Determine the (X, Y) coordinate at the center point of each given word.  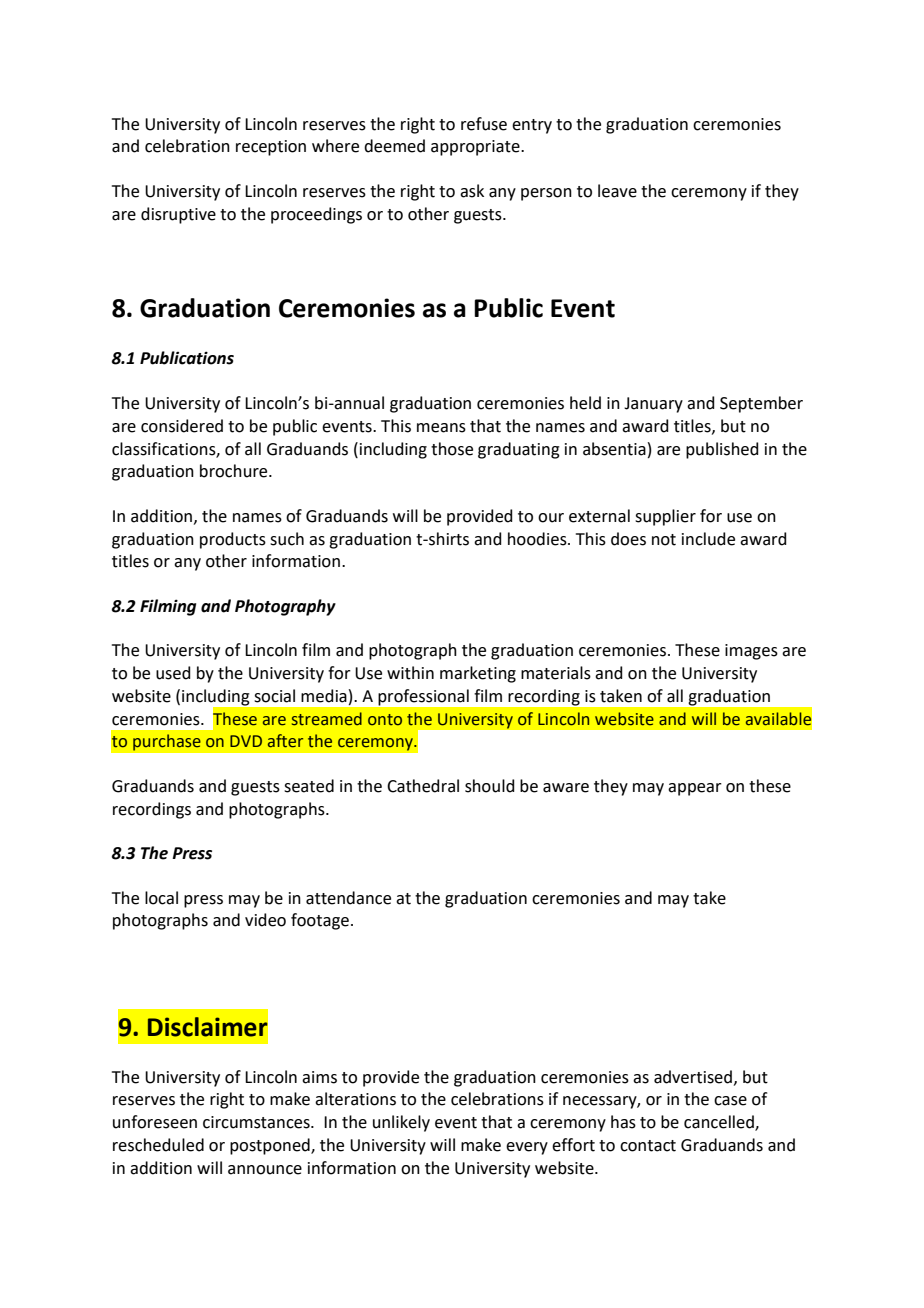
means (441, 428)
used (173, 673)
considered (182, 426)
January (653, 405)
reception (271, 148)
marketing (478, 674)
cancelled (720, 1123)
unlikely (401, 1123)
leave (617, 191)
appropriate (476, 148)
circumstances (257, 1122)
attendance (348, 898)
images (751, 652)
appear (695, 789)
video (265, 920)
